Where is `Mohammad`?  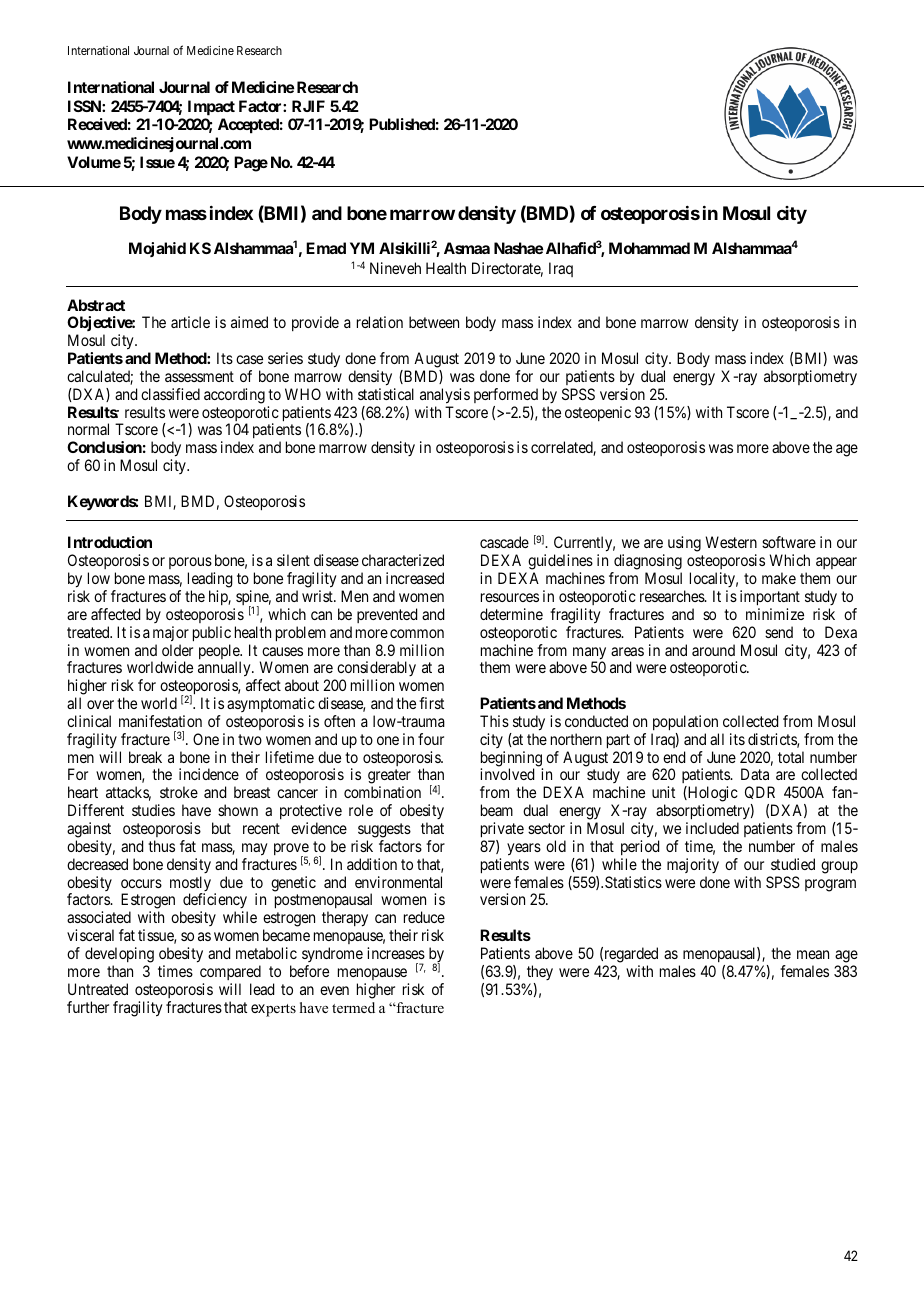 Mohammad is located at coordinates (649, 248).
